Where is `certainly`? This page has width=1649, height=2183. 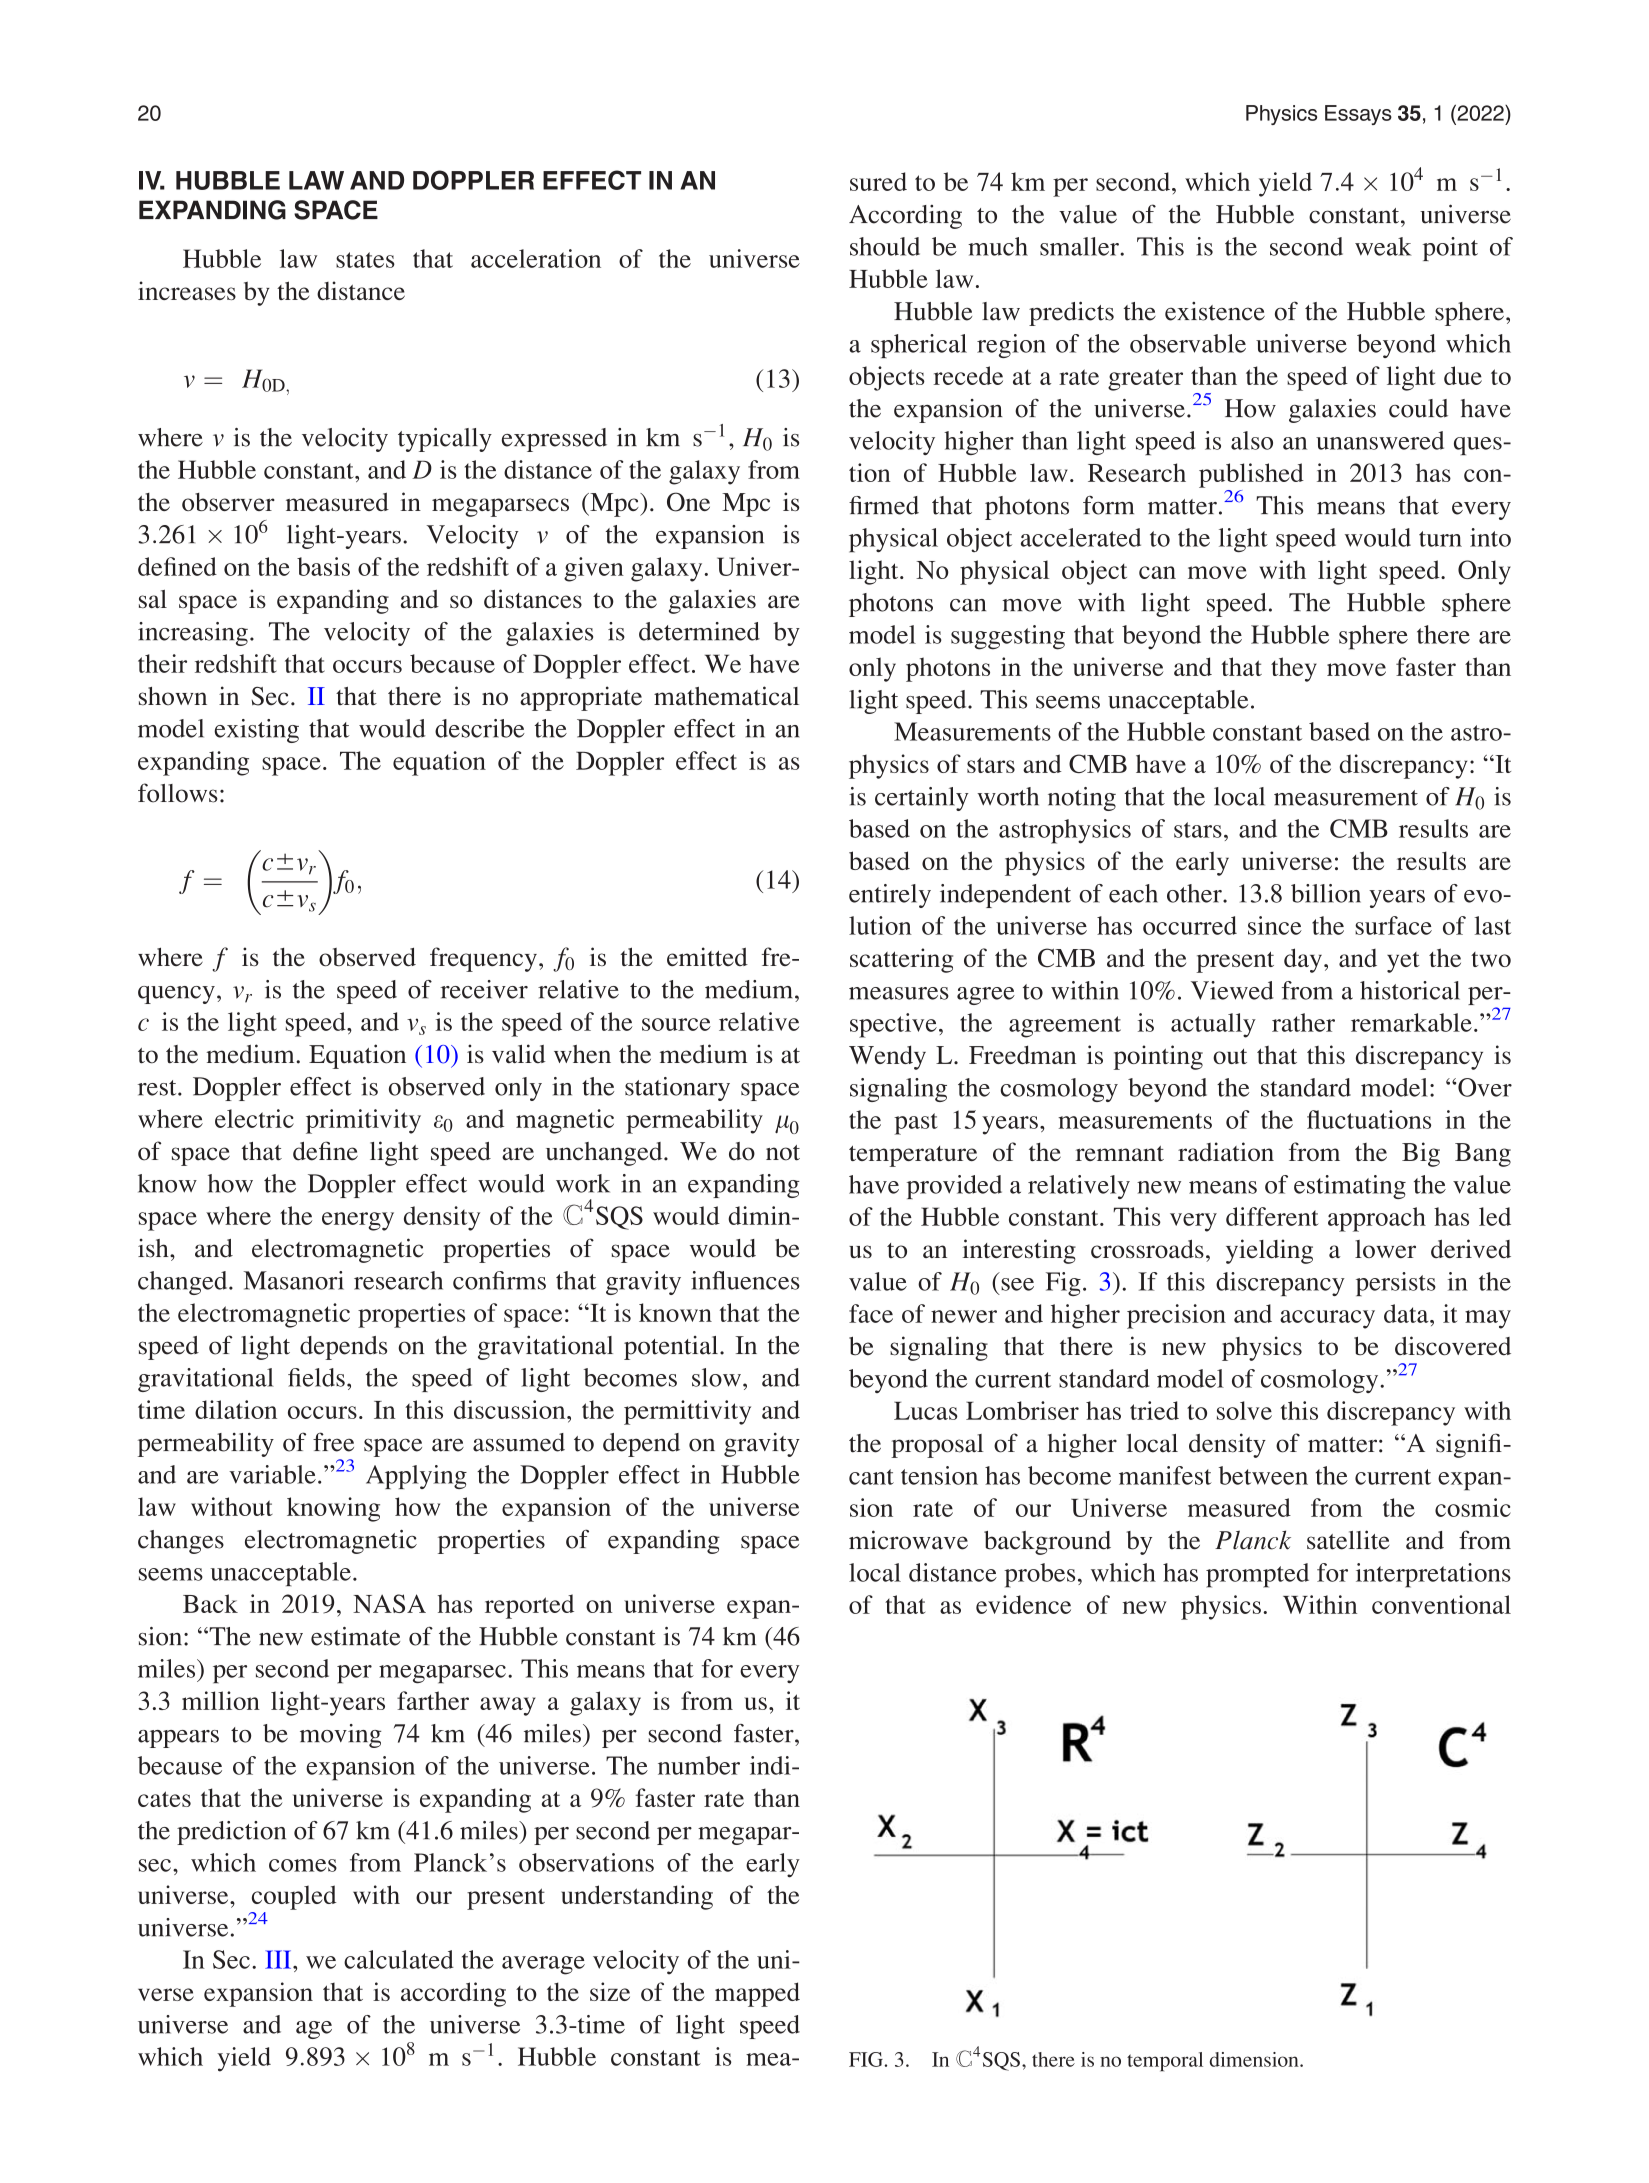
certainly is located at coordinates (922, 799).
